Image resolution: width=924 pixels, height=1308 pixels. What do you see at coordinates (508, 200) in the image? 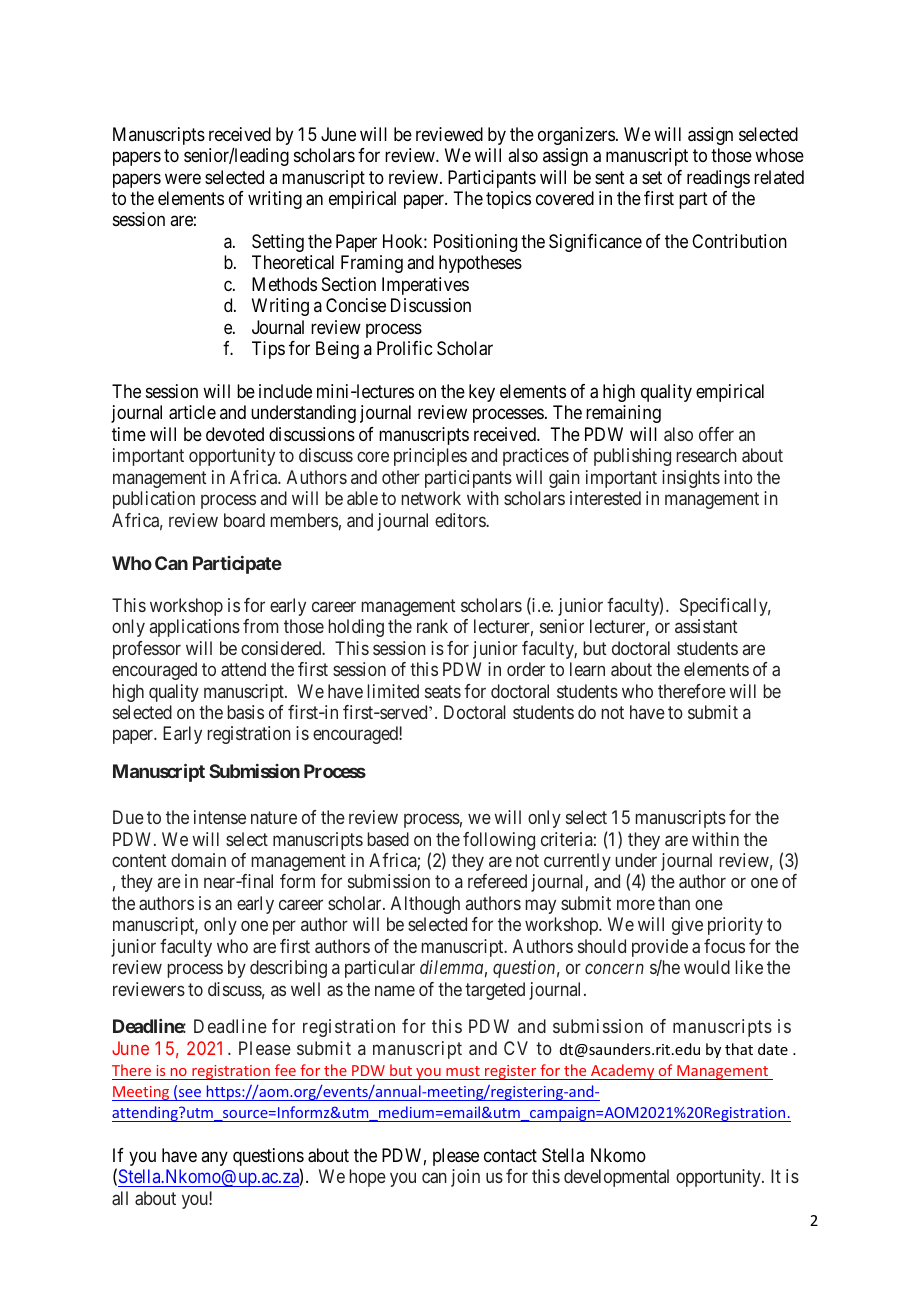
I see `topics` at bounding box center [508, 200].
